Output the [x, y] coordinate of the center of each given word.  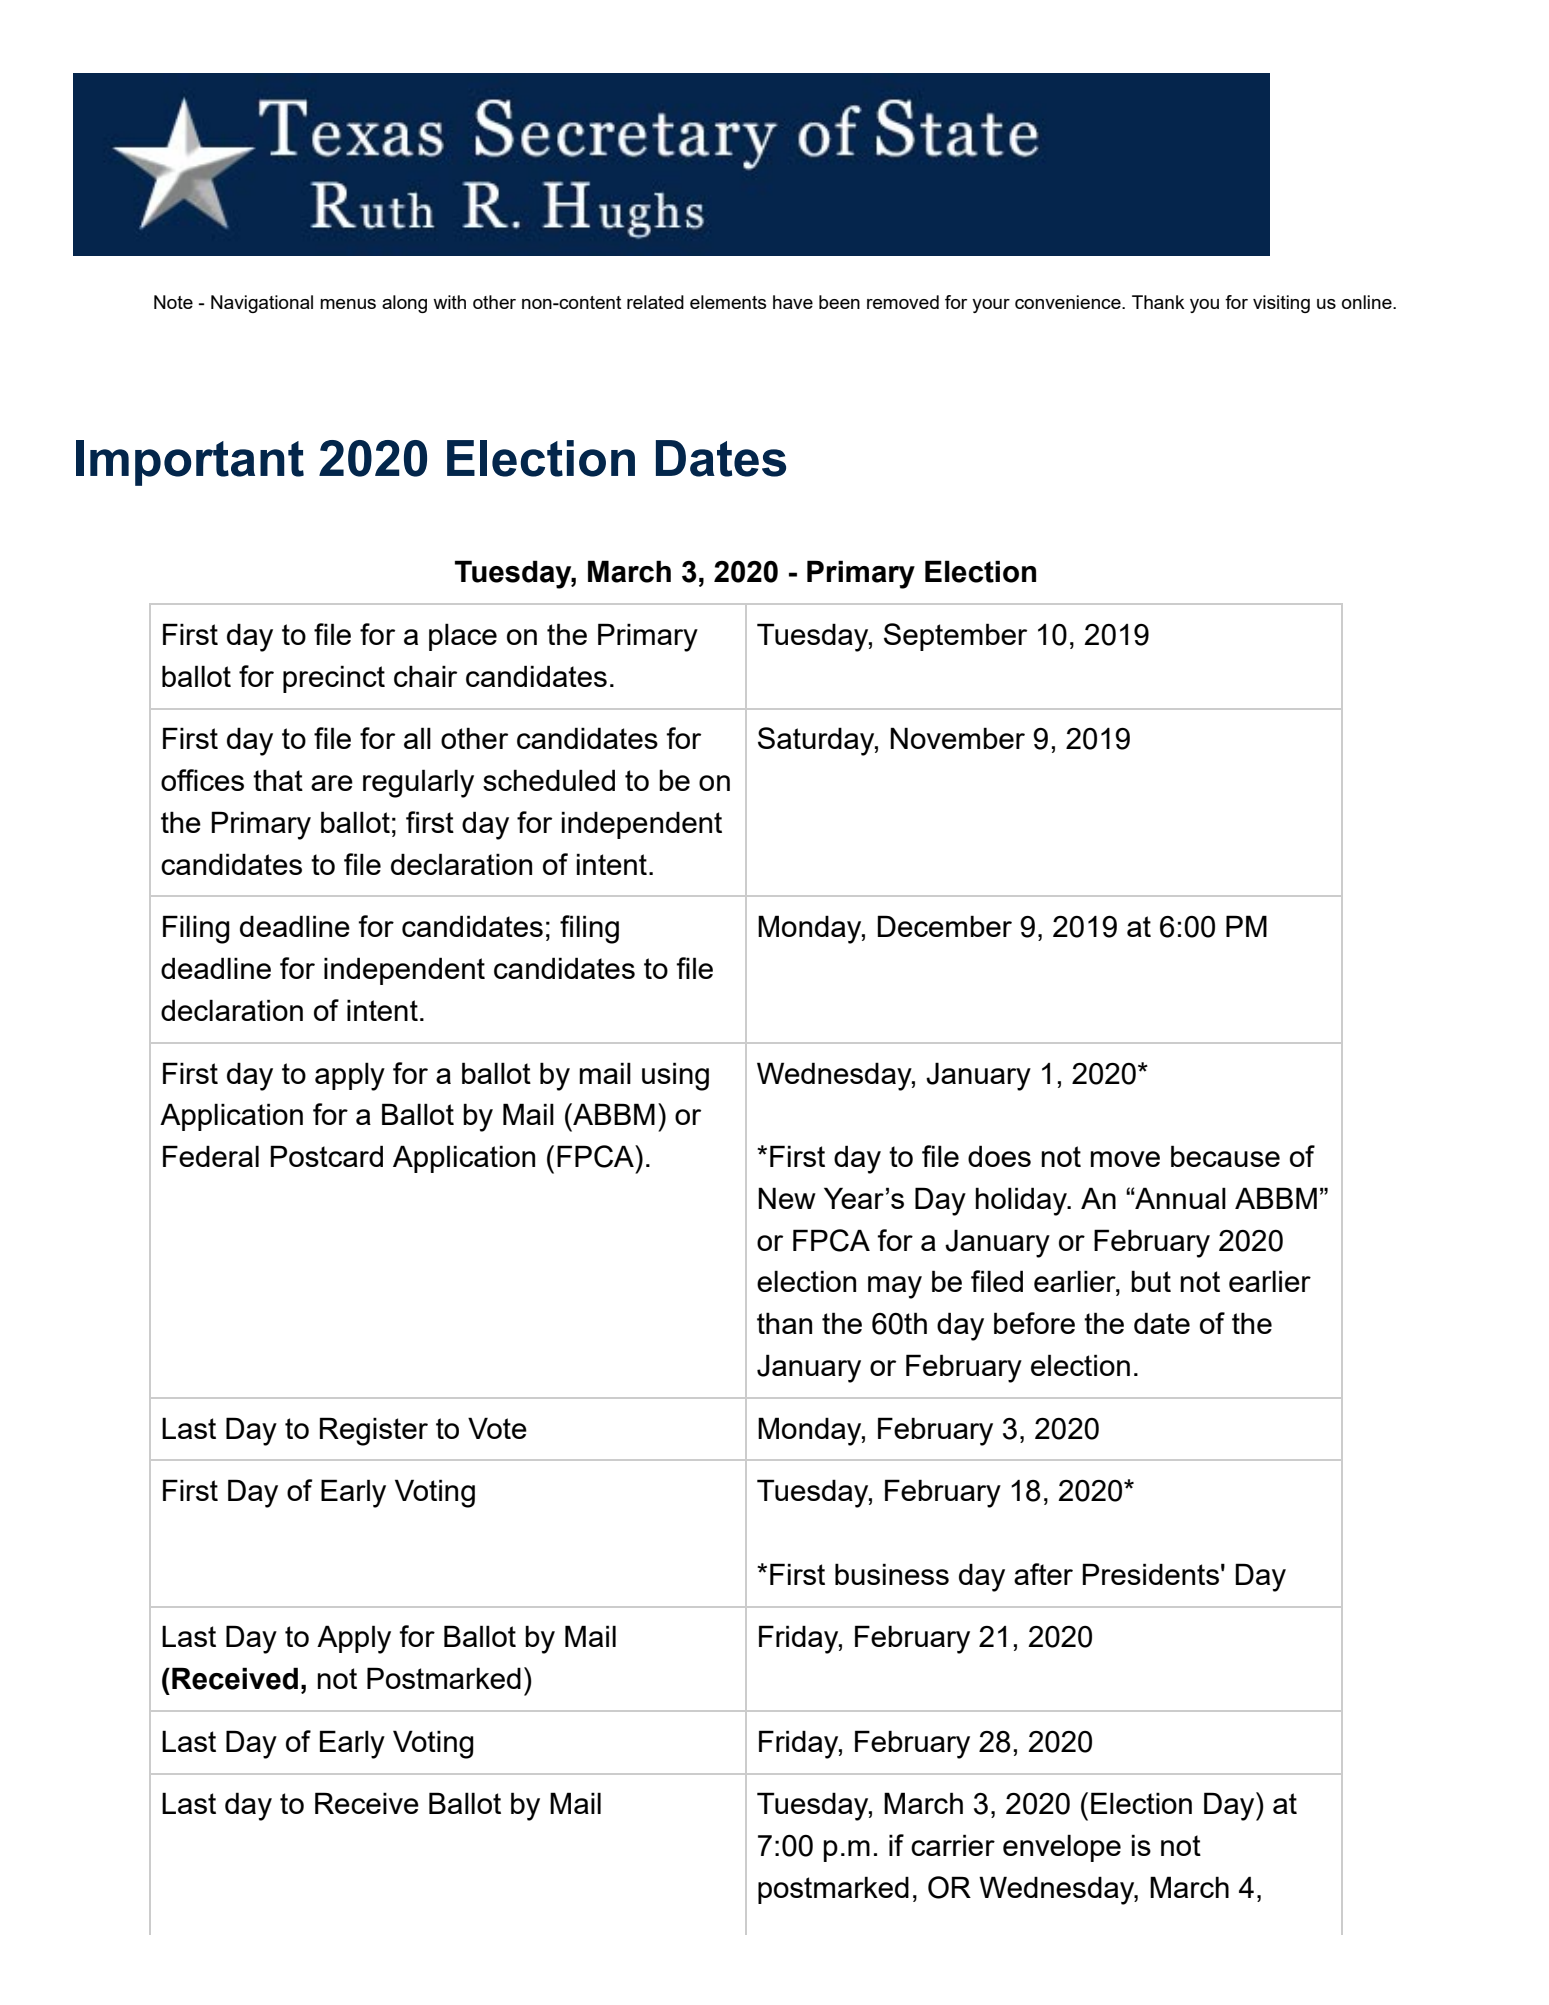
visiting [1281, 304]
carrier [953, 1845]
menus [348, 304]
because [1225, 1156]
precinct [334, 679]
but [1151, 1281]
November [957, 738]
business [892, 1574]
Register [374, 1431]
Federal [211, 1156]
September [955, 637]
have [793, 302]
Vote [497, 1428]
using [675, 1076]
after [1043, 1574]
